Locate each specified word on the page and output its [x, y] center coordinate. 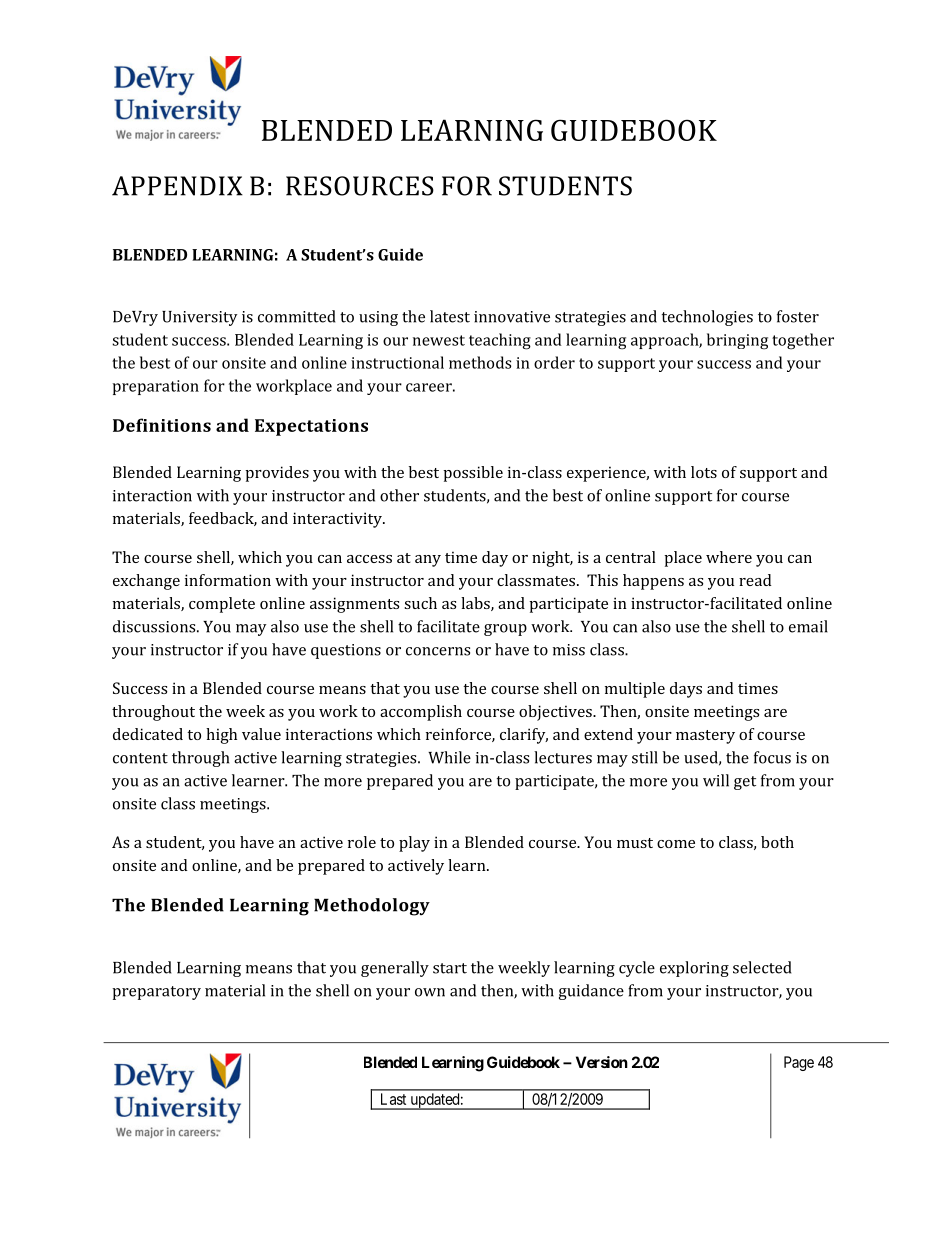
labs [476, 604]
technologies [707, 318]
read [755, 580]
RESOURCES [360, 186]
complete [222, 605]
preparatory [156, 993]
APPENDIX [177, 186]
